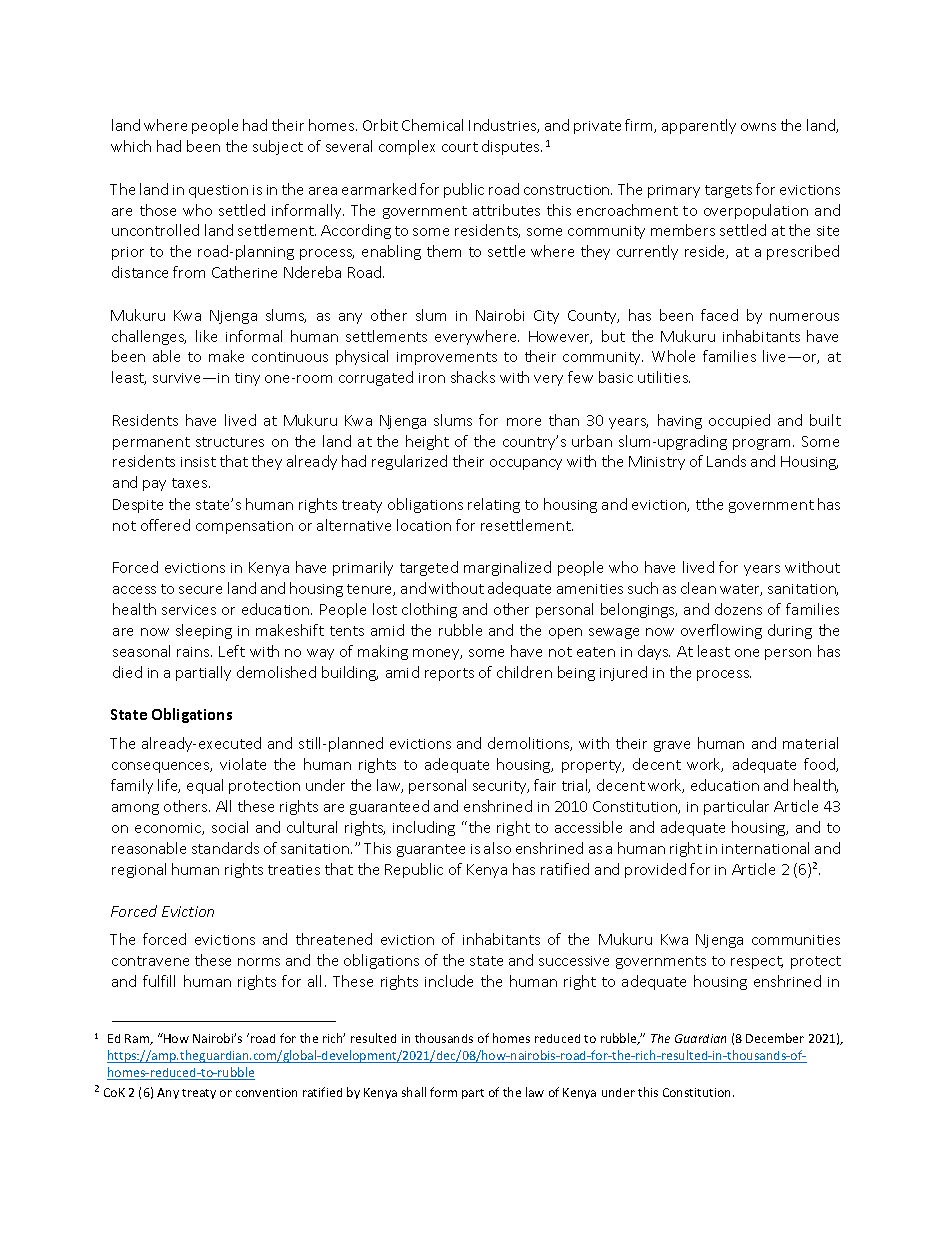  Describe the element at coordinates (447, 358) in the page. I see `improvements` at that location.
